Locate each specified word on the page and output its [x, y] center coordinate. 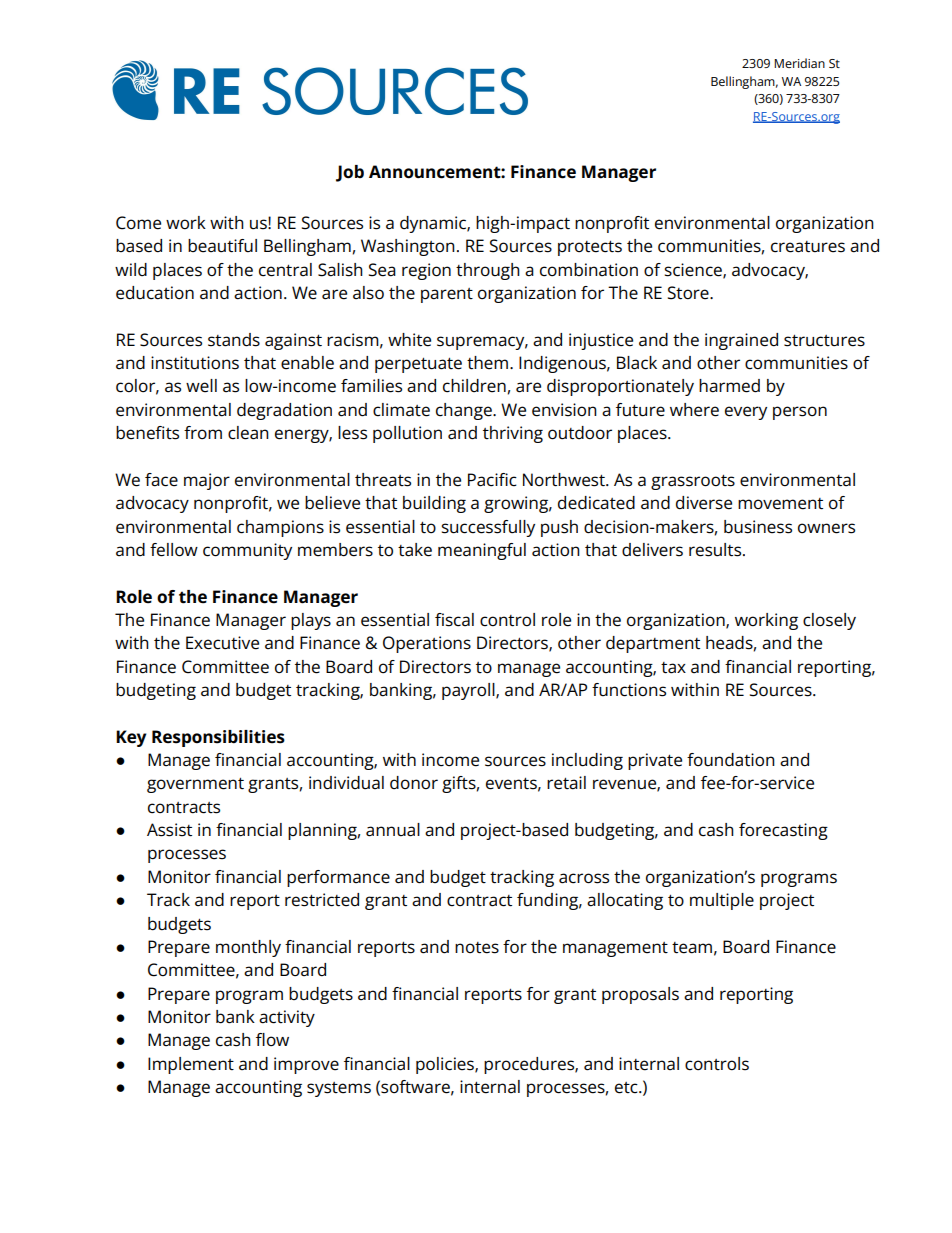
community [247, 551]
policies [446, 1065]
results [716, 550]
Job [350, 173]
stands [234, 340]
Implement [191, 1065]
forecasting [783, 831]
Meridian [799, 63]
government [195, 785]
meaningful [482, 551]
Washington [408, 247]
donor [414, 783]
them [487, 363]
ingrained [741, 341]
